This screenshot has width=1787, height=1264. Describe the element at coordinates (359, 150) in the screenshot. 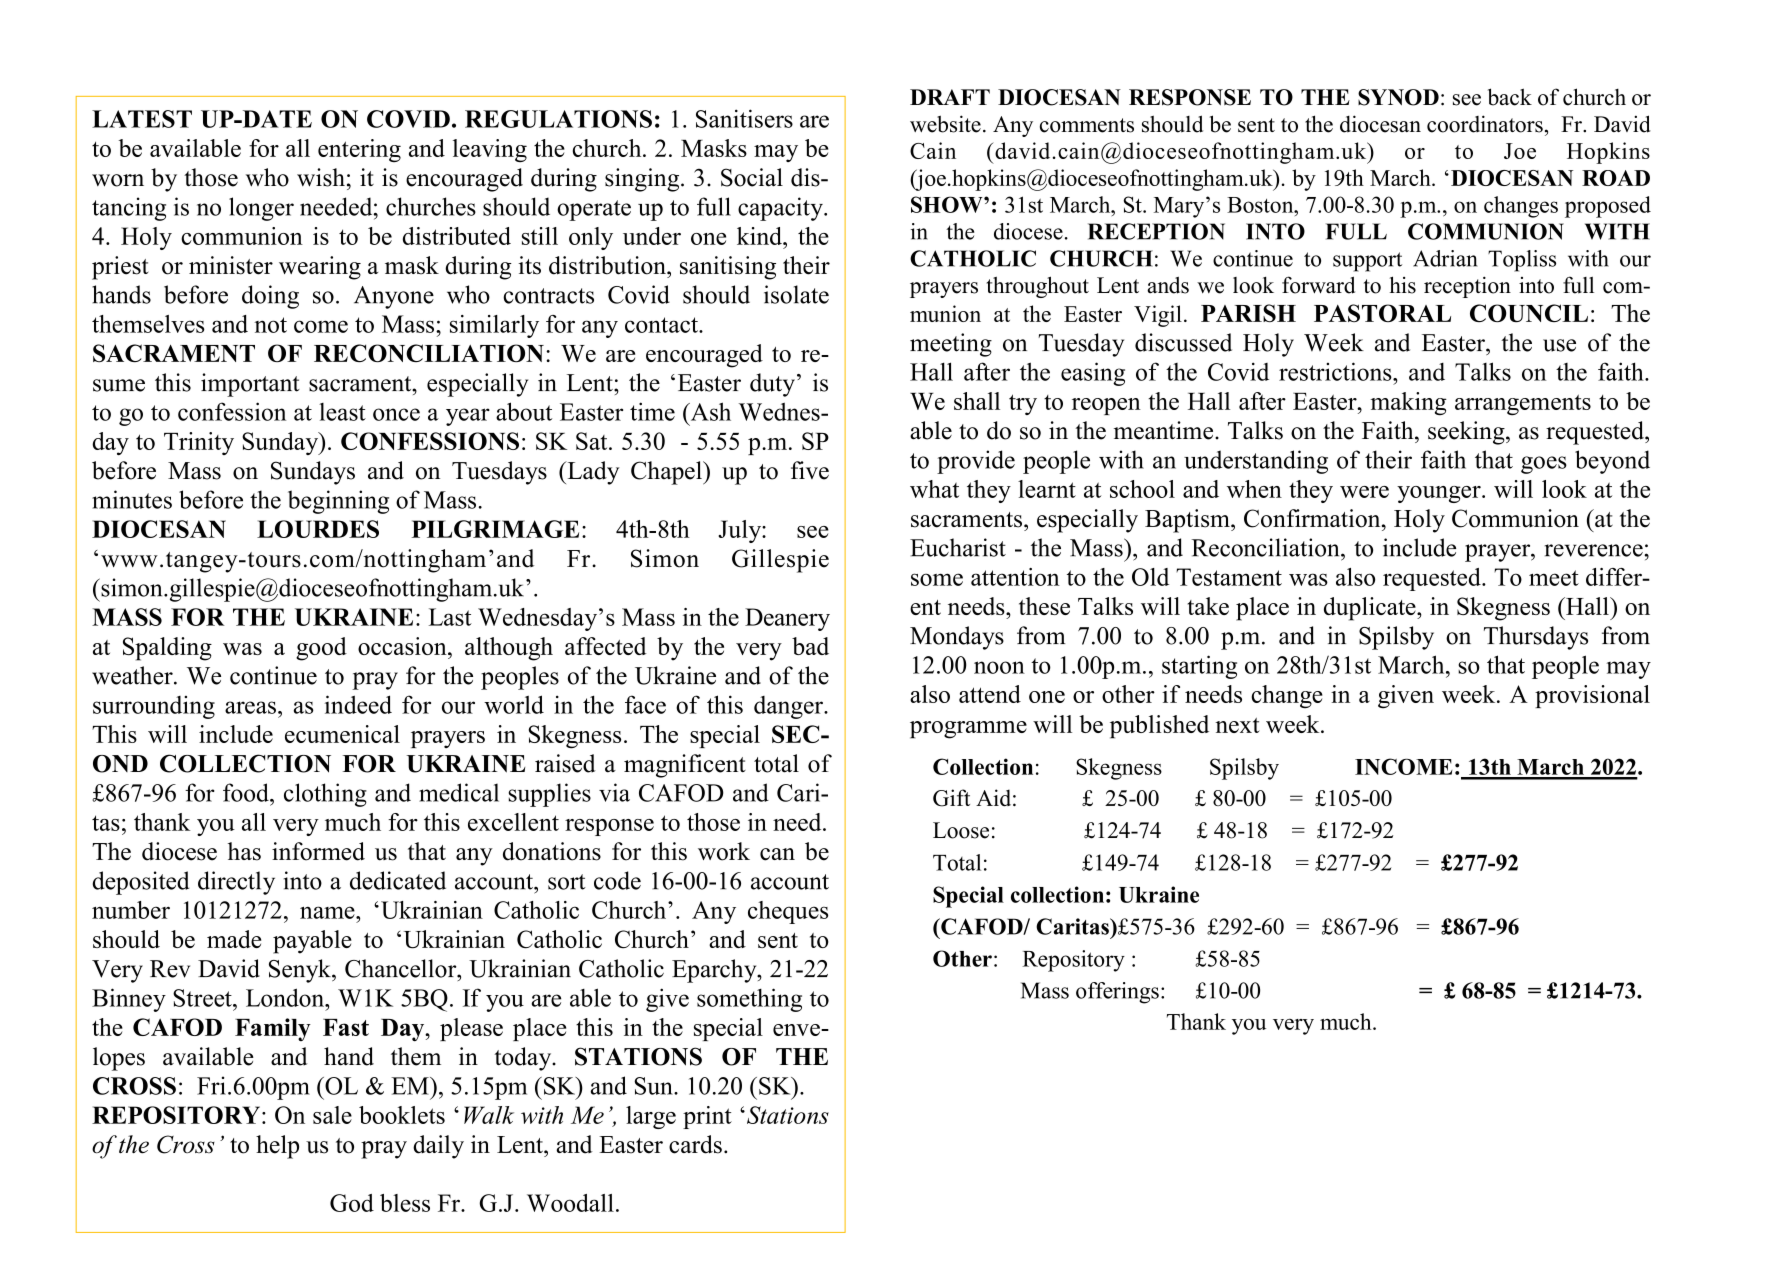

I see `entering` at that location.
